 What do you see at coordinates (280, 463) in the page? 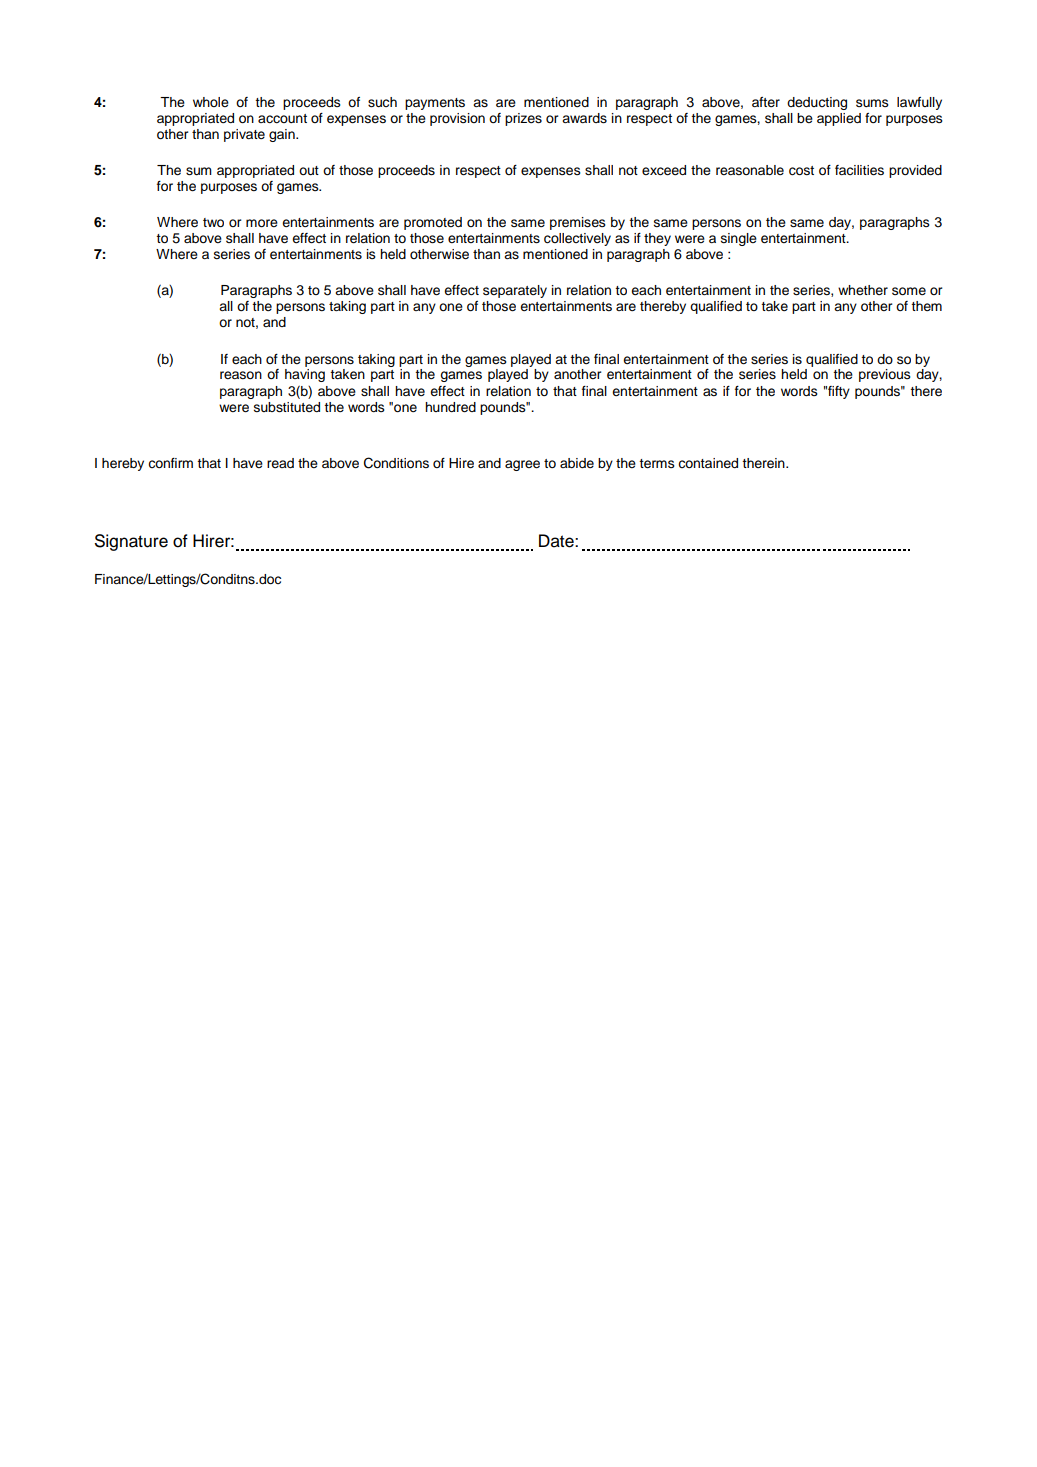
I see `read` at bounding box center [280, 463].
